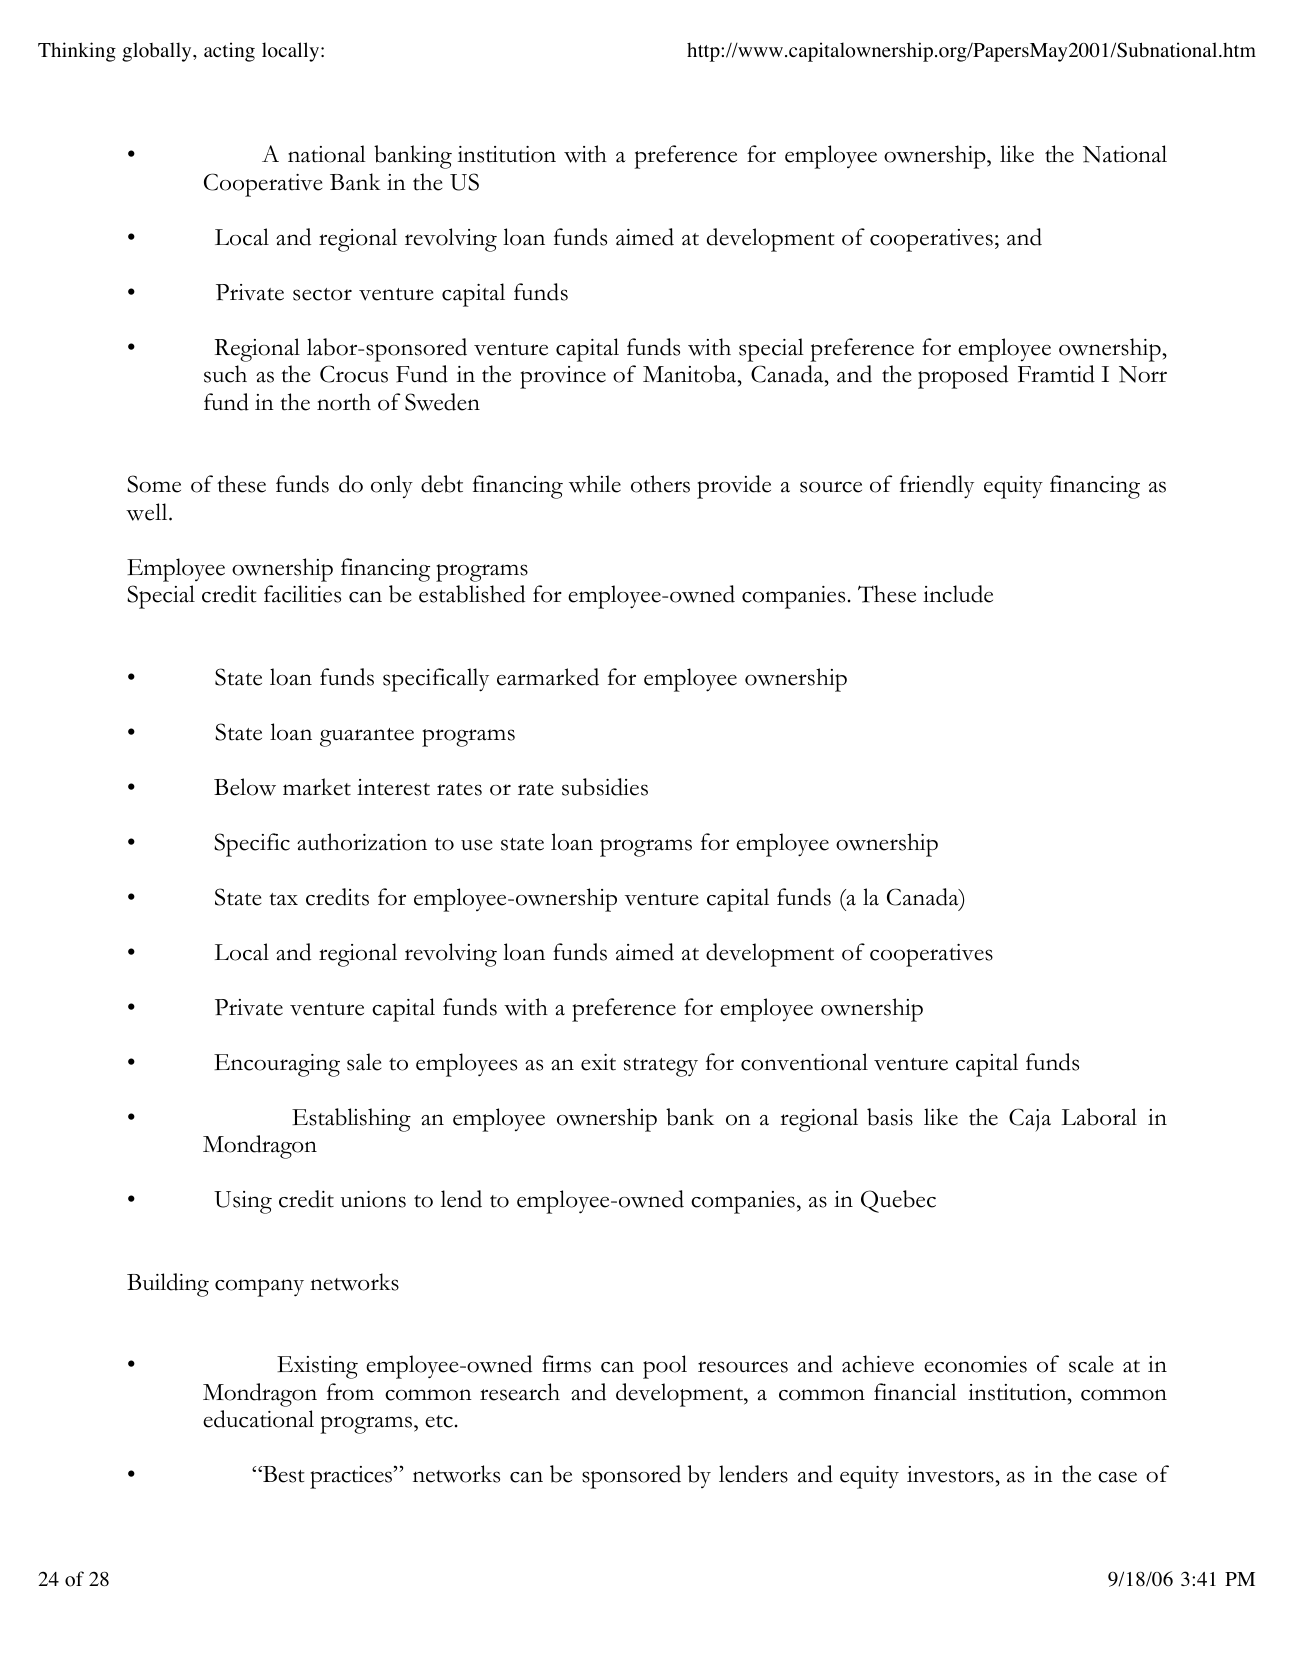 This page has height=1675, width=1294. Describe the element at coordinates (277, 1065) in the page. I see `Encouraging` at that location.
